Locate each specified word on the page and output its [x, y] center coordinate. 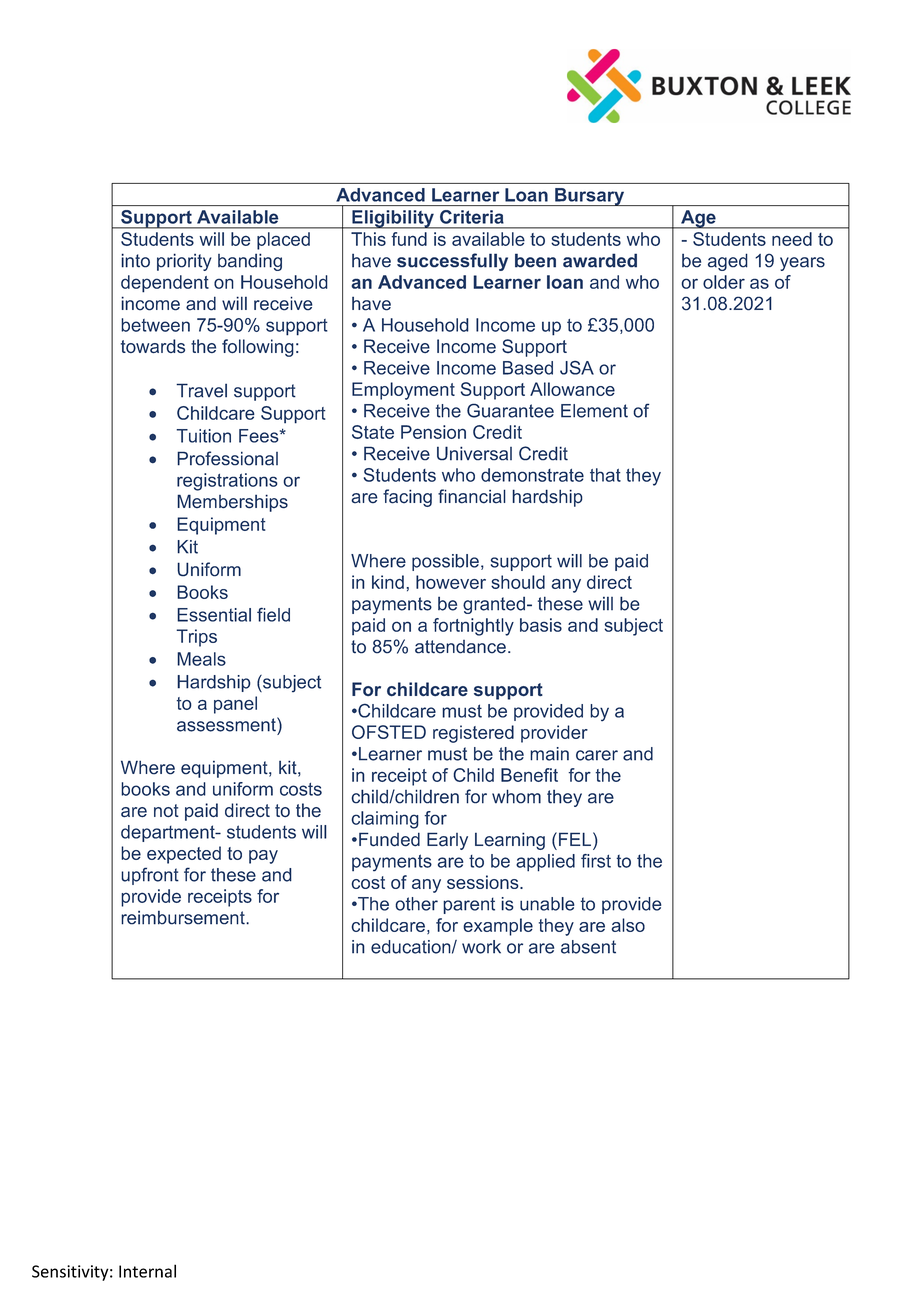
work [481, 947]
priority [184, 262]
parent [469, 905]
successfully [452, 262]
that [605, 475]
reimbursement [184, 917]
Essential [214, 615]
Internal [147, 1271]
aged [728, 262]
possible [445, 562]
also [628, 925]
